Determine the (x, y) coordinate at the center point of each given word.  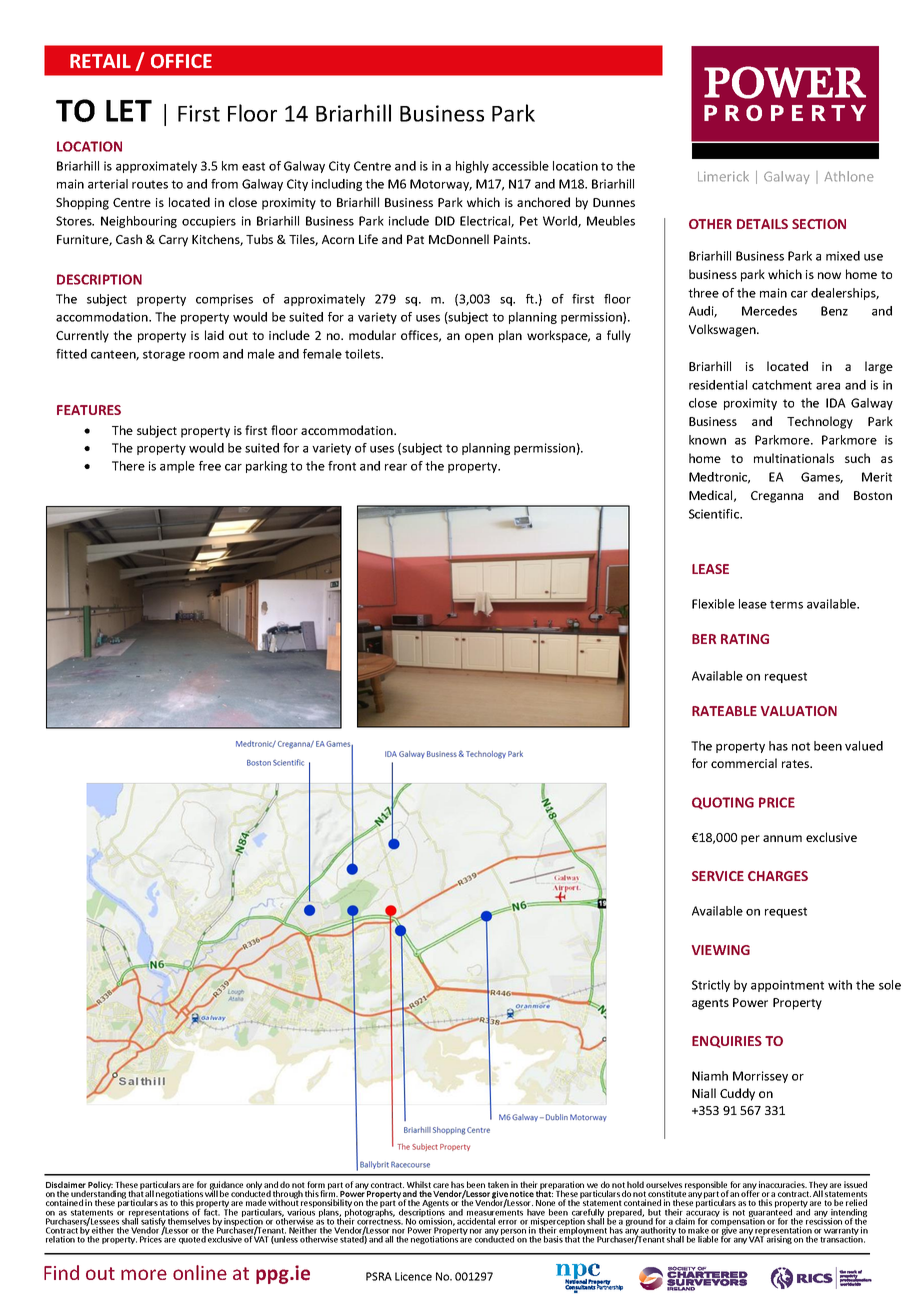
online (200, 1272)
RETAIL (100, 61)
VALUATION (799, 711)
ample (177, 467)
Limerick (723, 176)
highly (472, 167)
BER (704, 639)
